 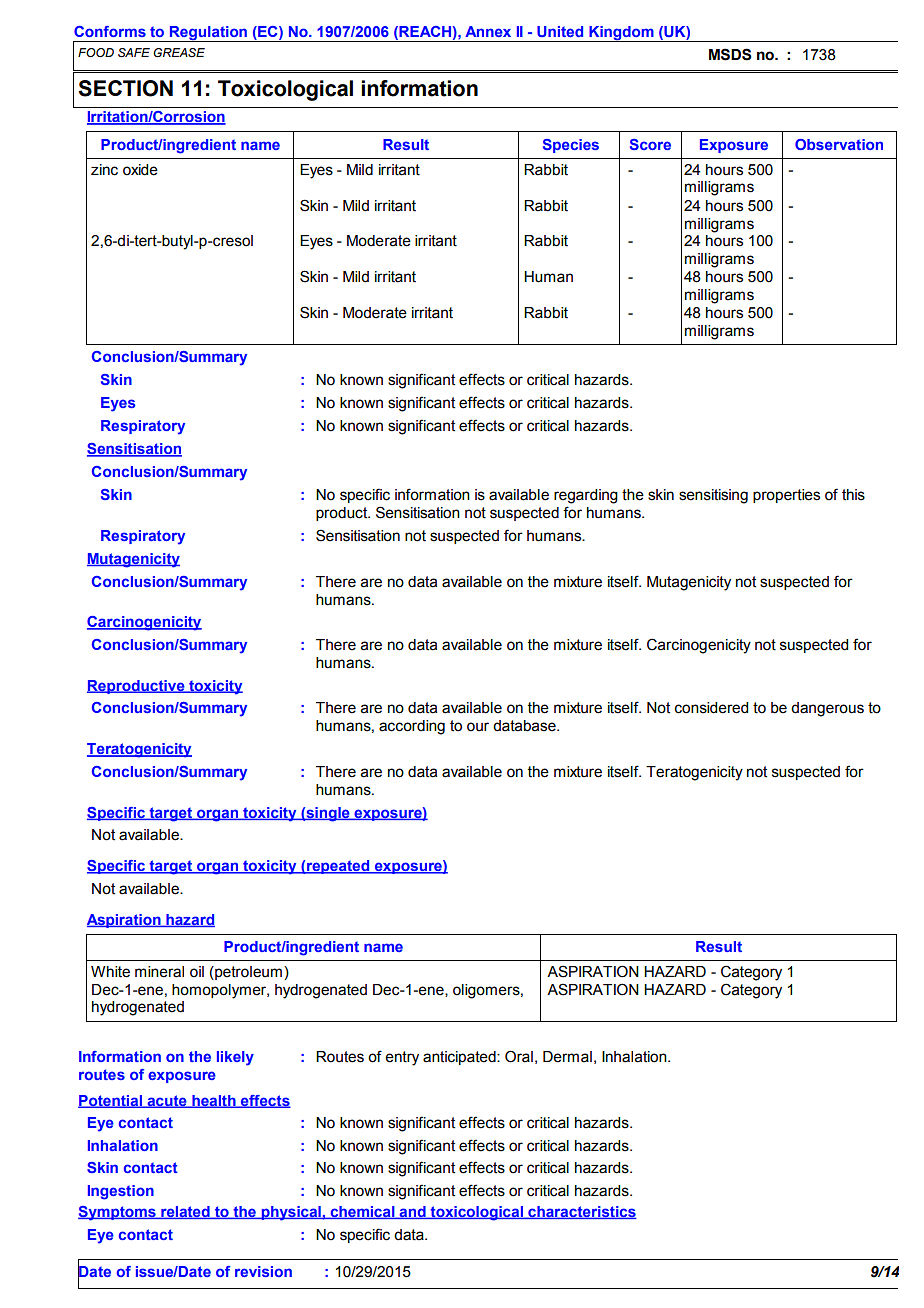 What do you see at coordinates (786, 496) in the document?
I see `properties` at bounding box center [786, 496].
